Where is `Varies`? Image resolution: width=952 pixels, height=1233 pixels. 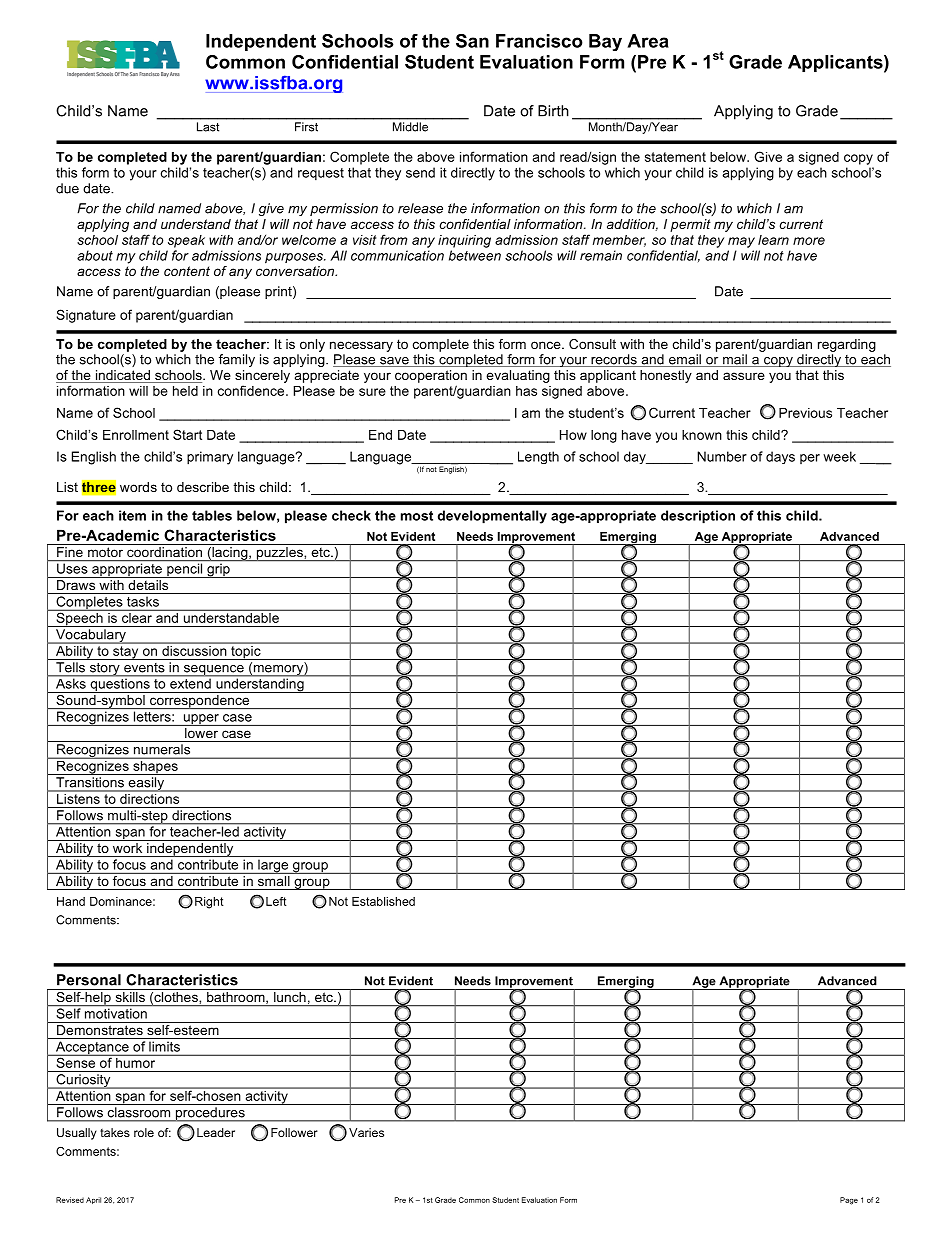
Varies is located at coordinates (366, 1132).
